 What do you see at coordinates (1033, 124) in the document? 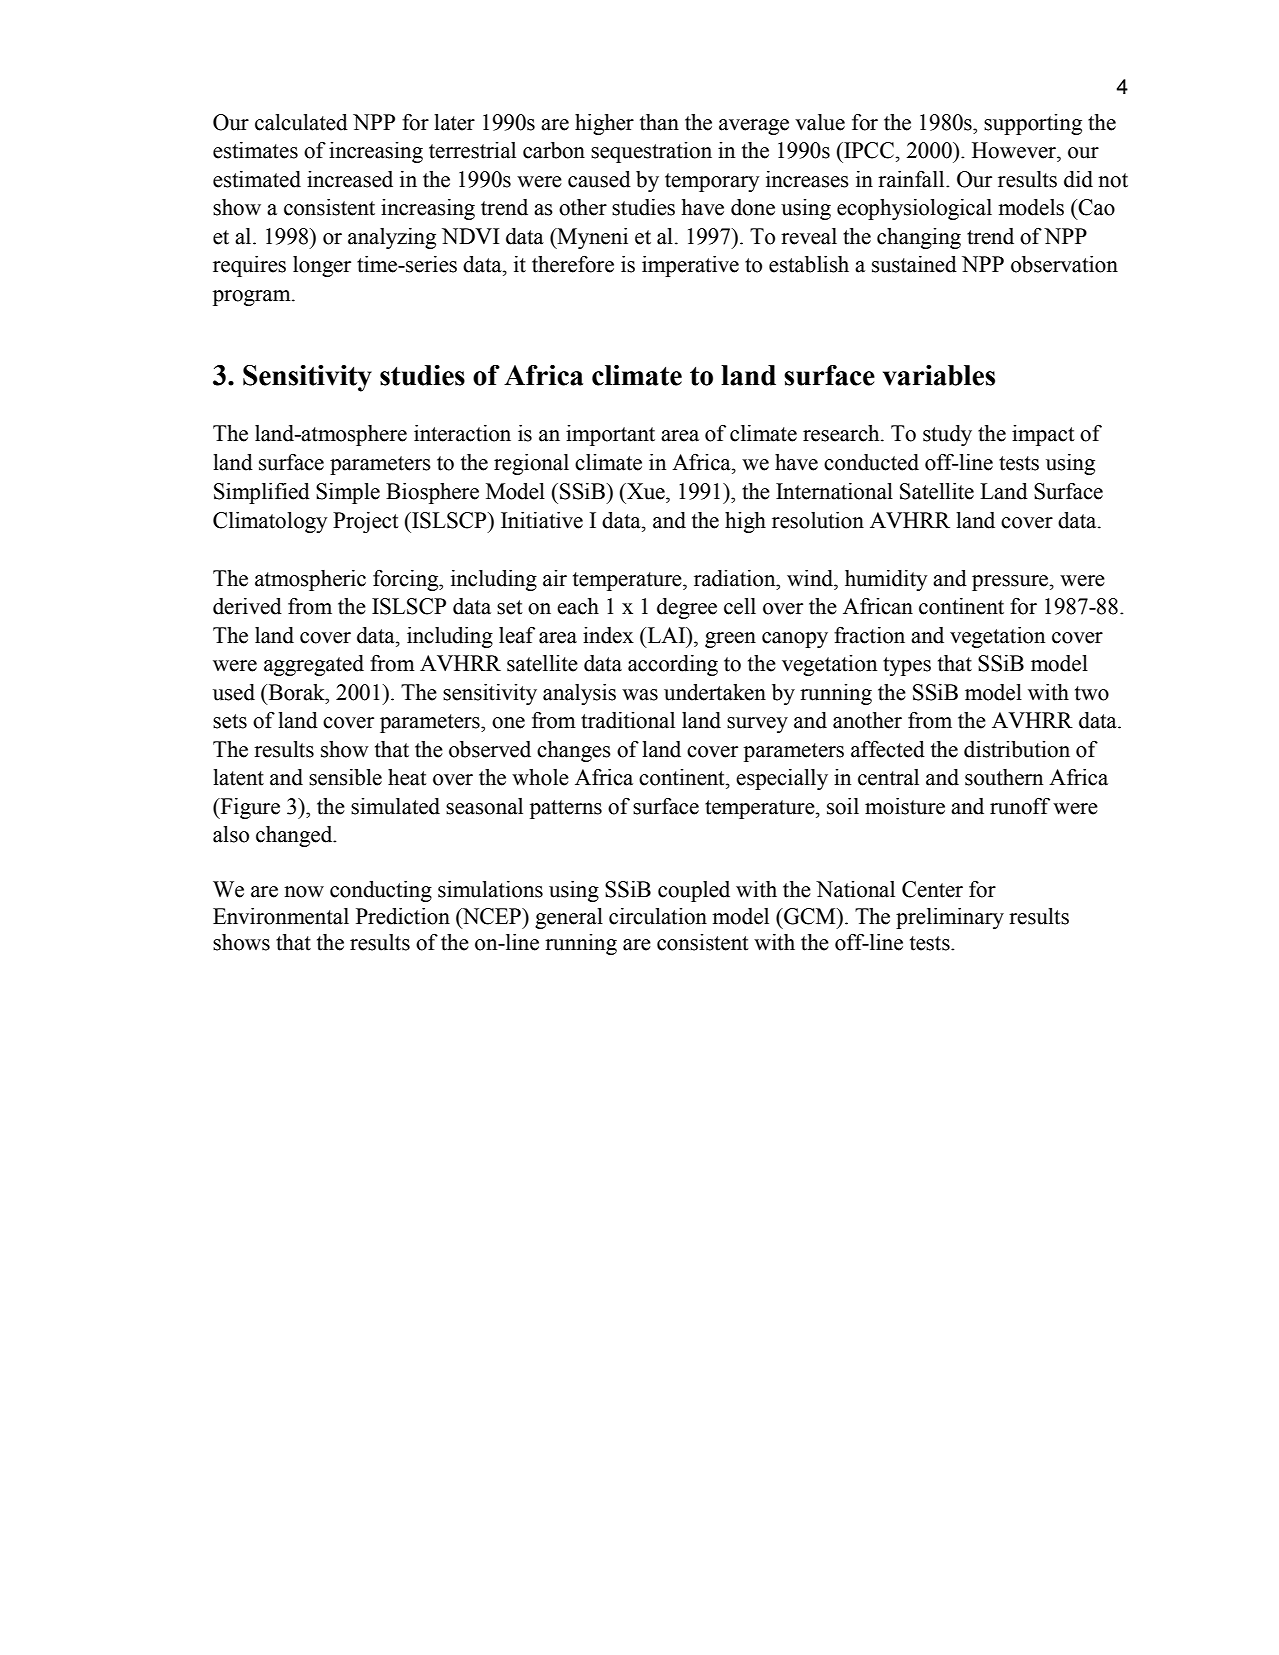
I see `supporting` at bounding box center [1033, 124].
